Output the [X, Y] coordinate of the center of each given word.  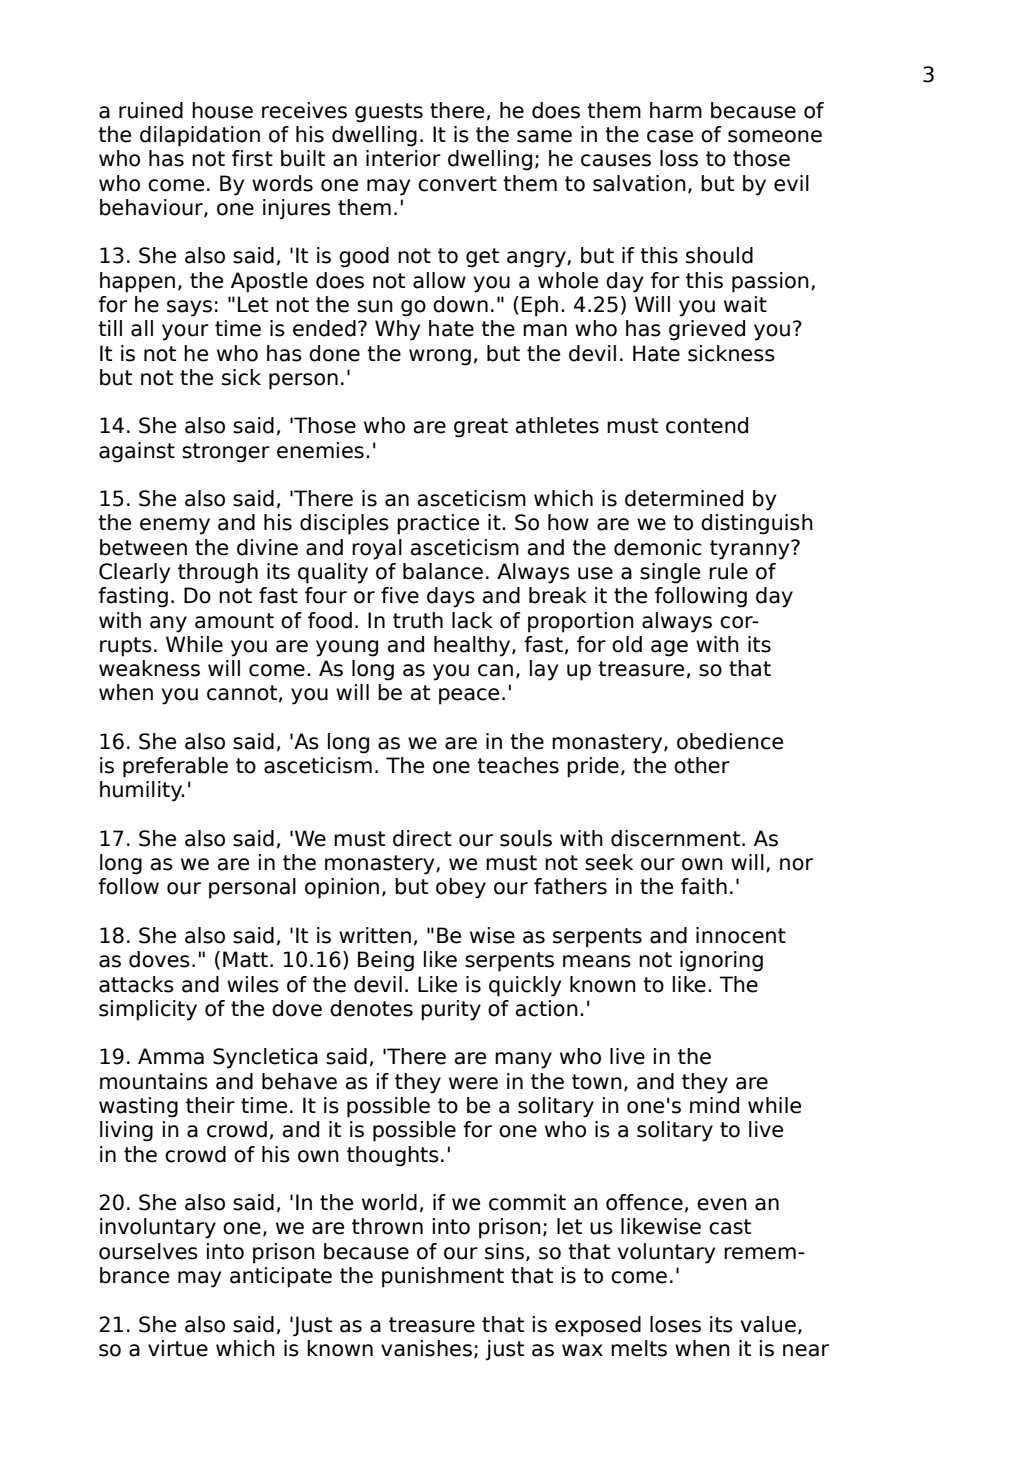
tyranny [751, 550]
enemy [175, 526]
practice [438, 524]
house [222, 110]
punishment [443, 1277]
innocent [741, 935]
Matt [245, 959]
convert [457, 184]
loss [679, 158]
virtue [178, 1348]
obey [461, 888]
